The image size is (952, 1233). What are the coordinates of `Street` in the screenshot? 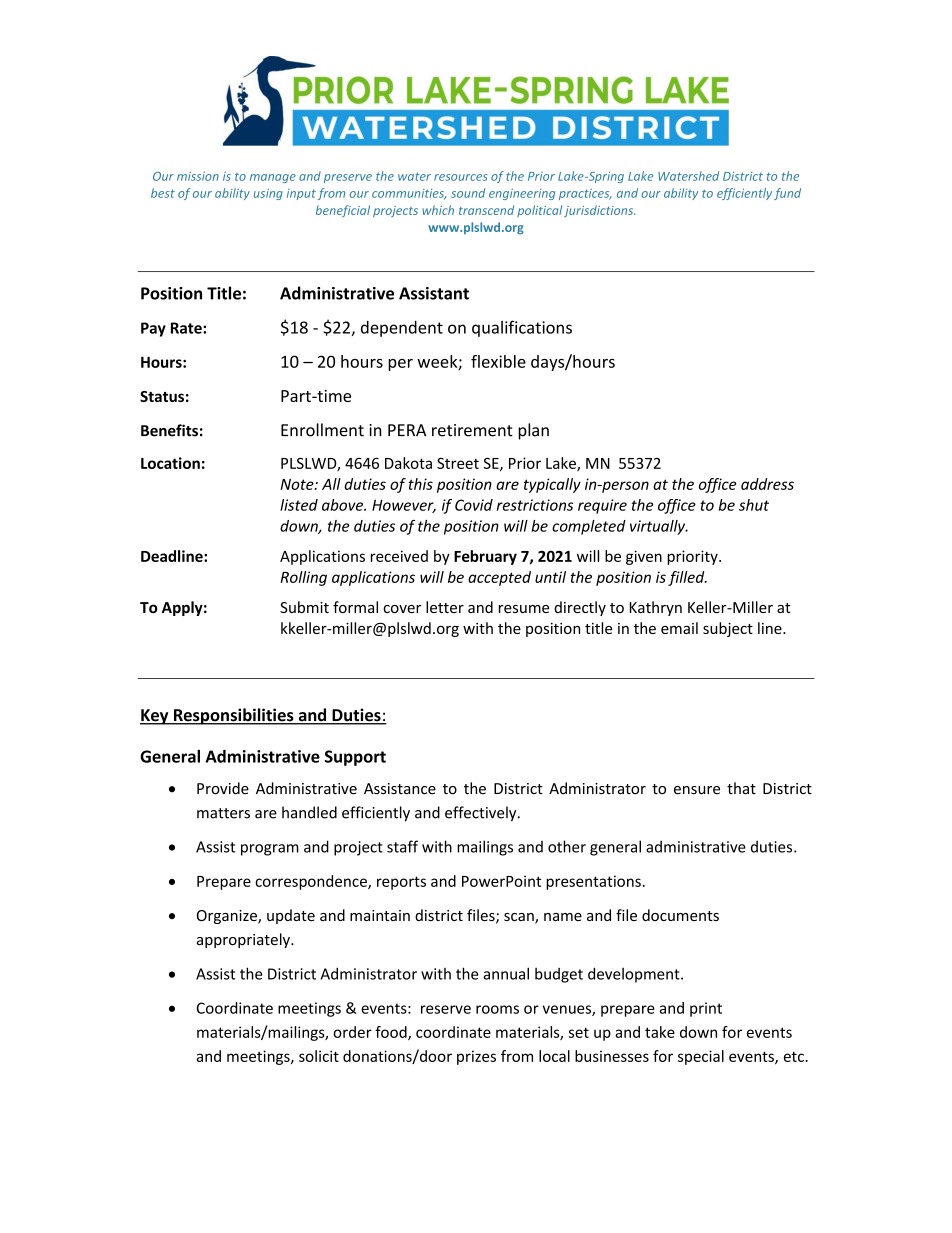 It's located at (458, 463).
